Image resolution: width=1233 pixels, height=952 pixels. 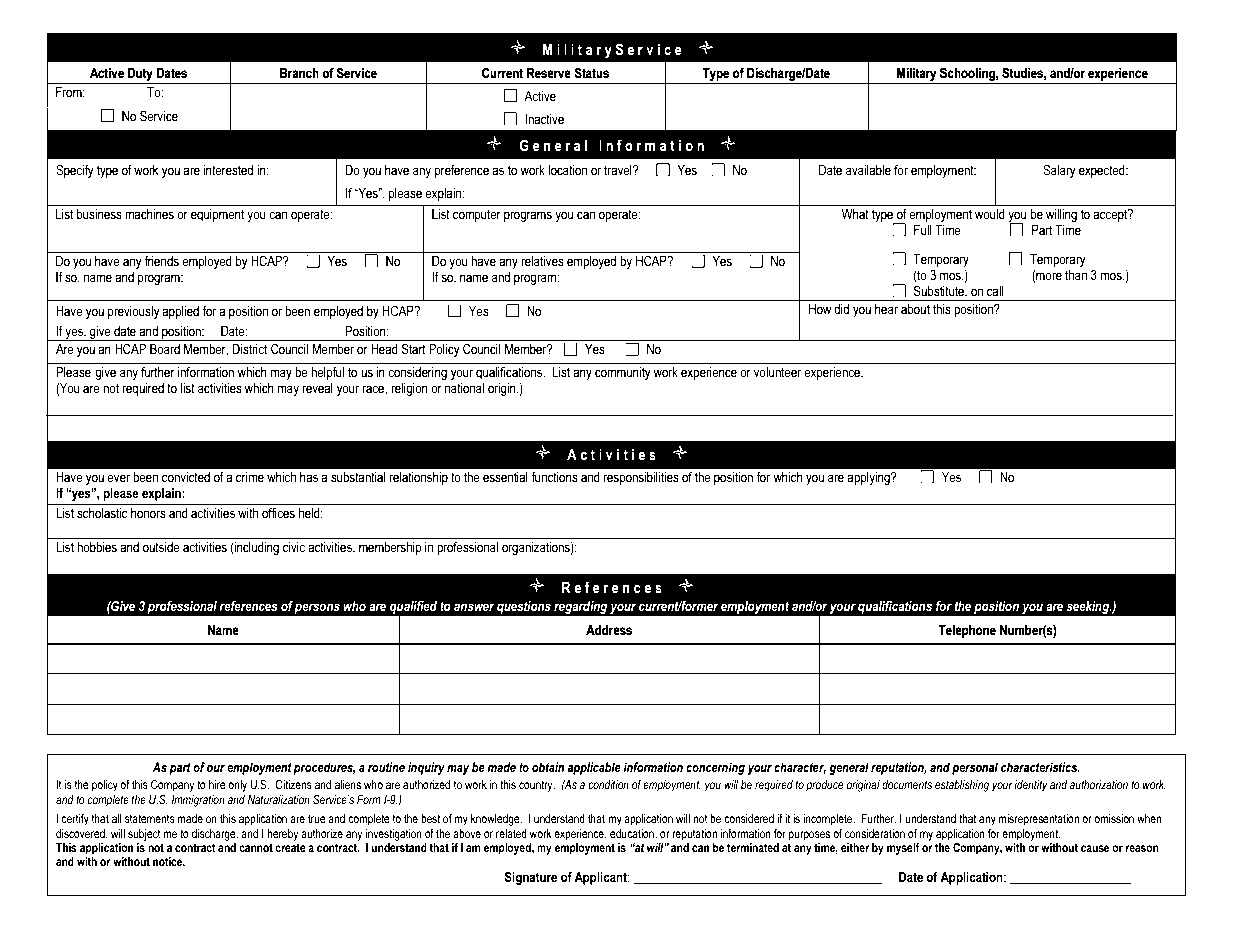 I want to click on notice, so click(x=169, y=861).
